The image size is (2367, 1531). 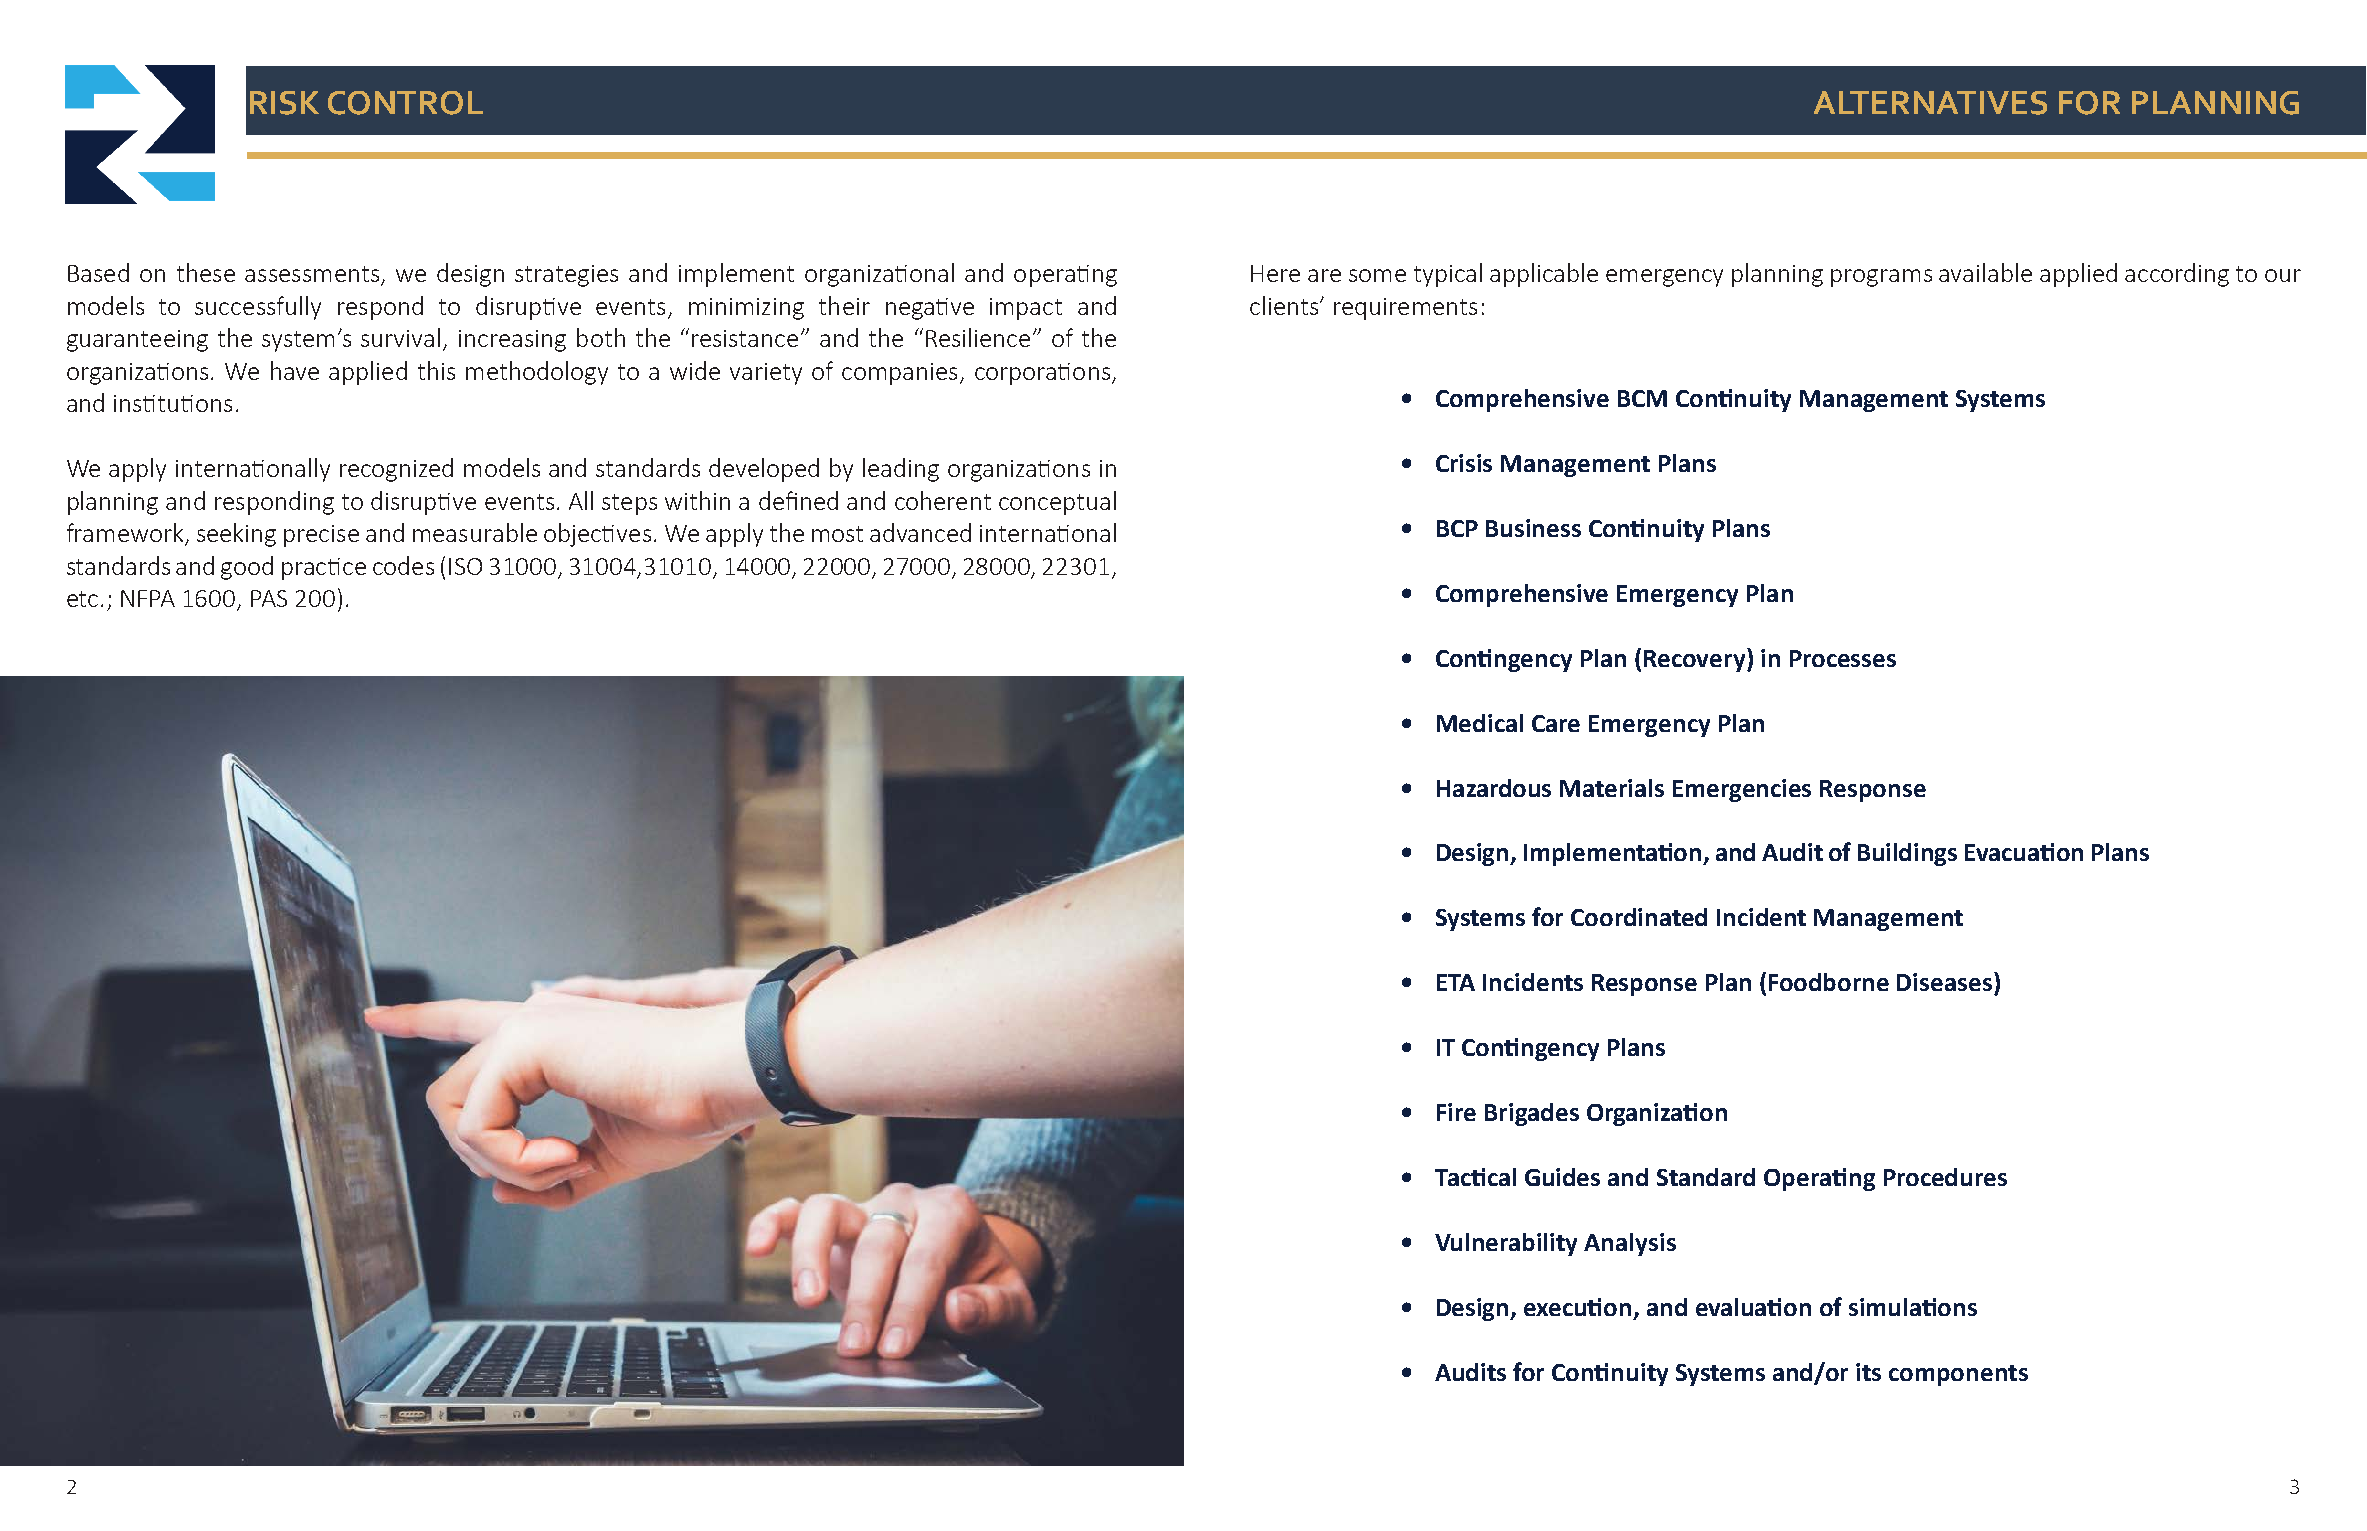 What do you see at coordinates (1642, 398) in the screenshot?
I see `BCM` at bounding box center [1642, 398].
